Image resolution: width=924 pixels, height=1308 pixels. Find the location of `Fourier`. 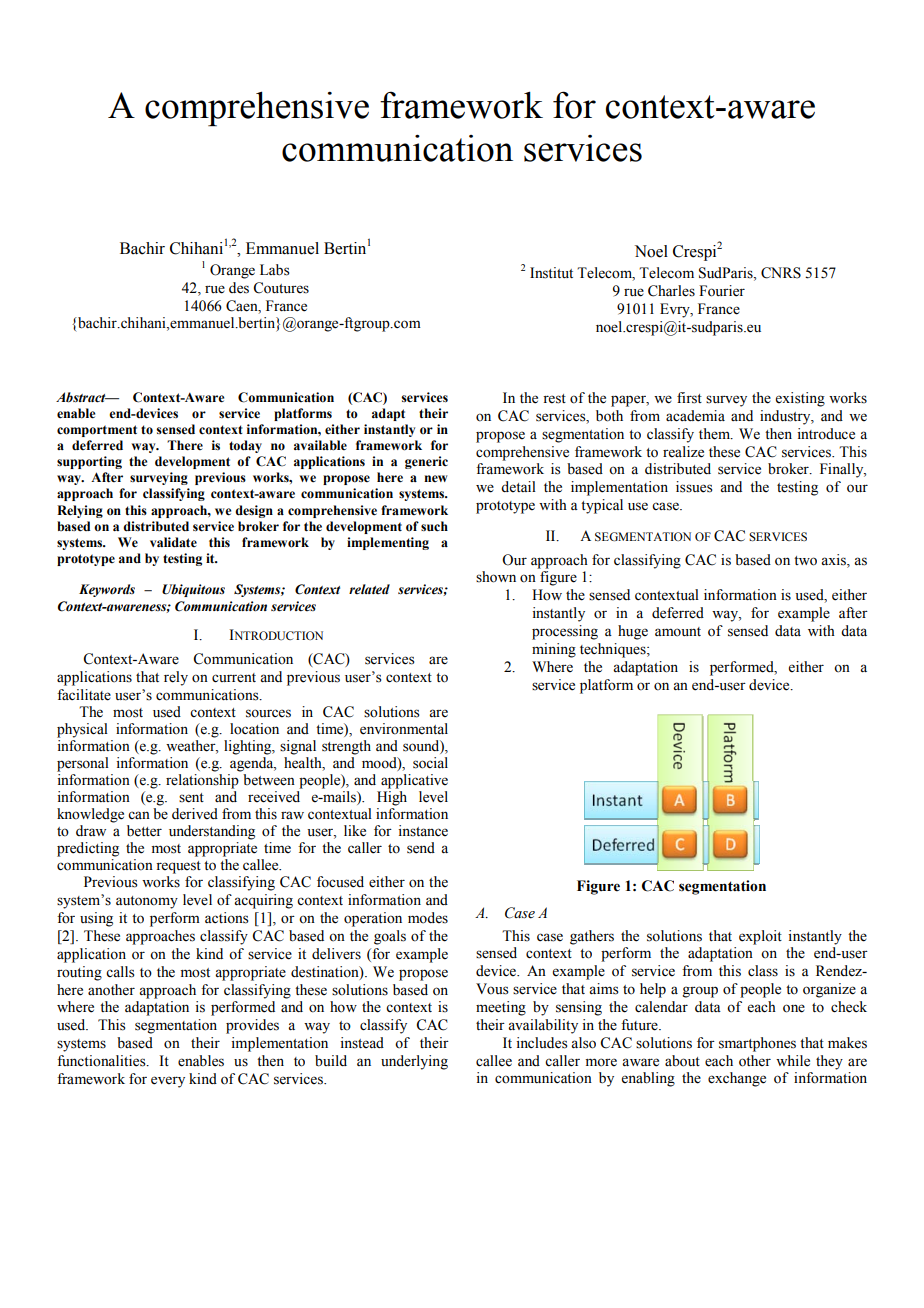

Fourier is located at coordinates (722, 291).
